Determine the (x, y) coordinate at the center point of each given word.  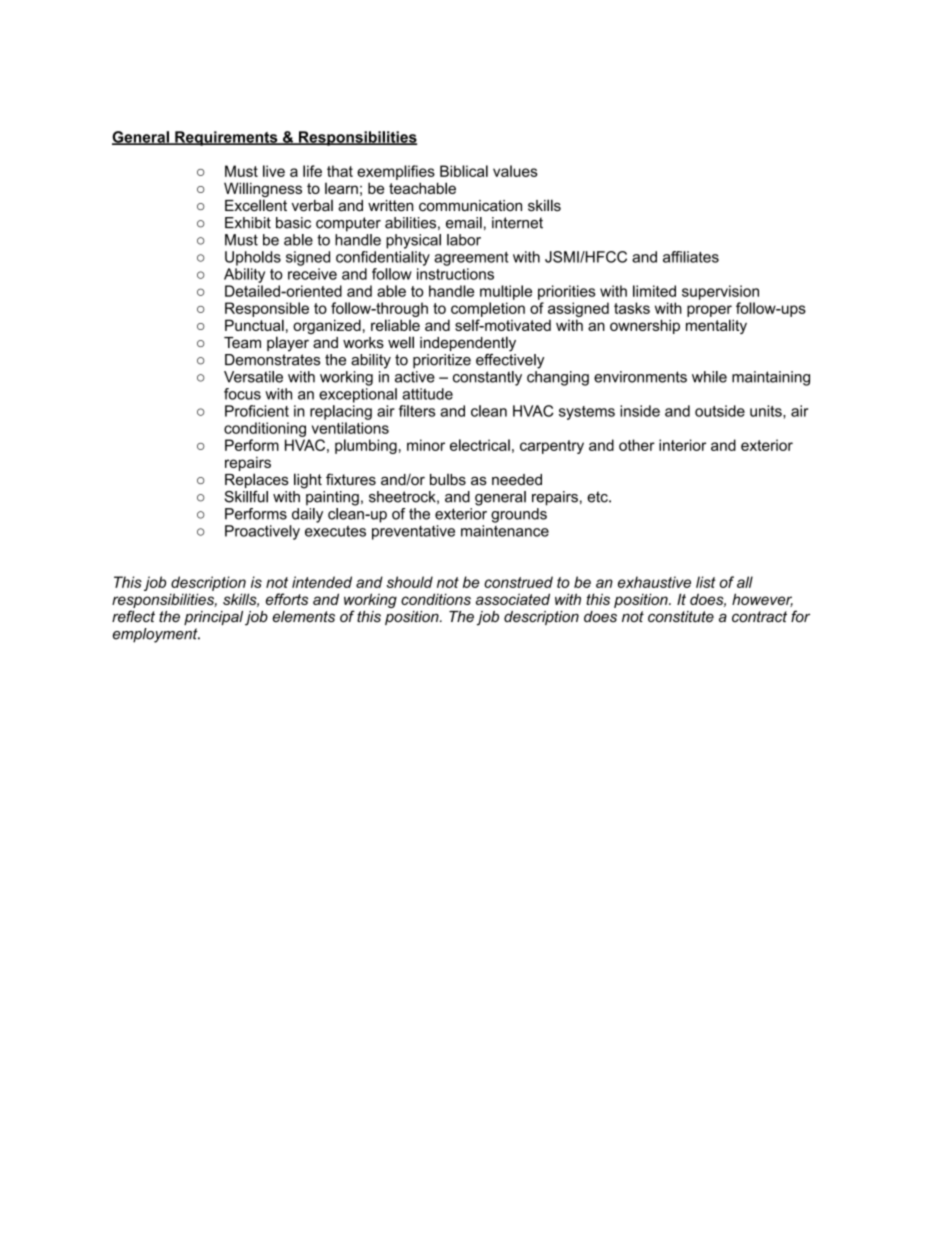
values (515, 171)
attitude (427, 394)
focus (242, 394)
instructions (455, 274)
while (709, 377)
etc (598, 497)
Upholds (253, 258)
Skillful (246, 497)
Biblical (464, 171)
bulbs (448, 480)
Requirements (226, 138)
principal (213, 618)
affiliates (691, 257)
